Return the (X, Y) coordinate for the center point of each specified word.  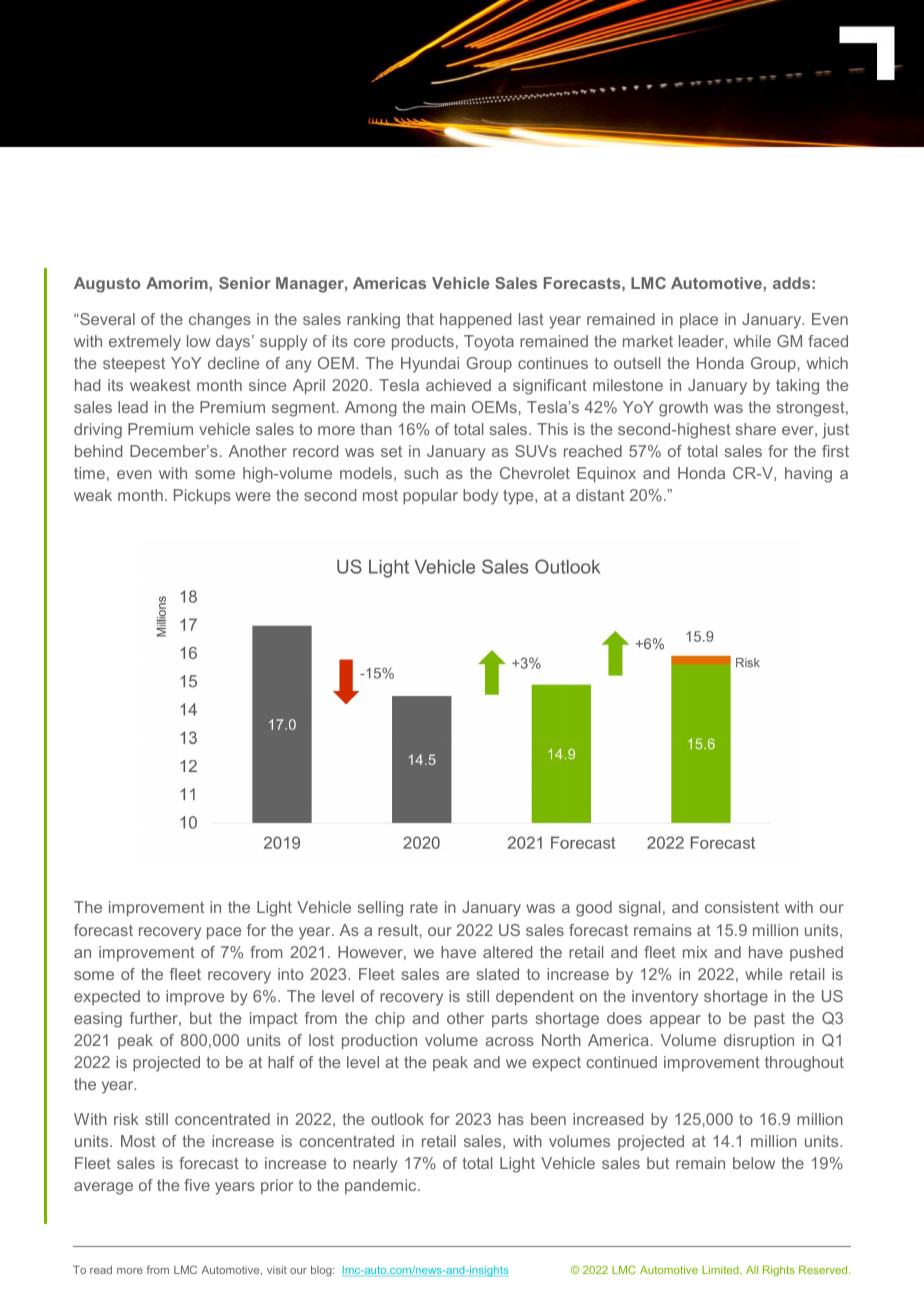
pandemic (382, 1186)
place (699, 320)
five (197, 1185)
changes (220, 321)
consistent (742, 907)
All (752, 1270)
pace (224, 933)
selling (380, 909)
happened (475, 321)
